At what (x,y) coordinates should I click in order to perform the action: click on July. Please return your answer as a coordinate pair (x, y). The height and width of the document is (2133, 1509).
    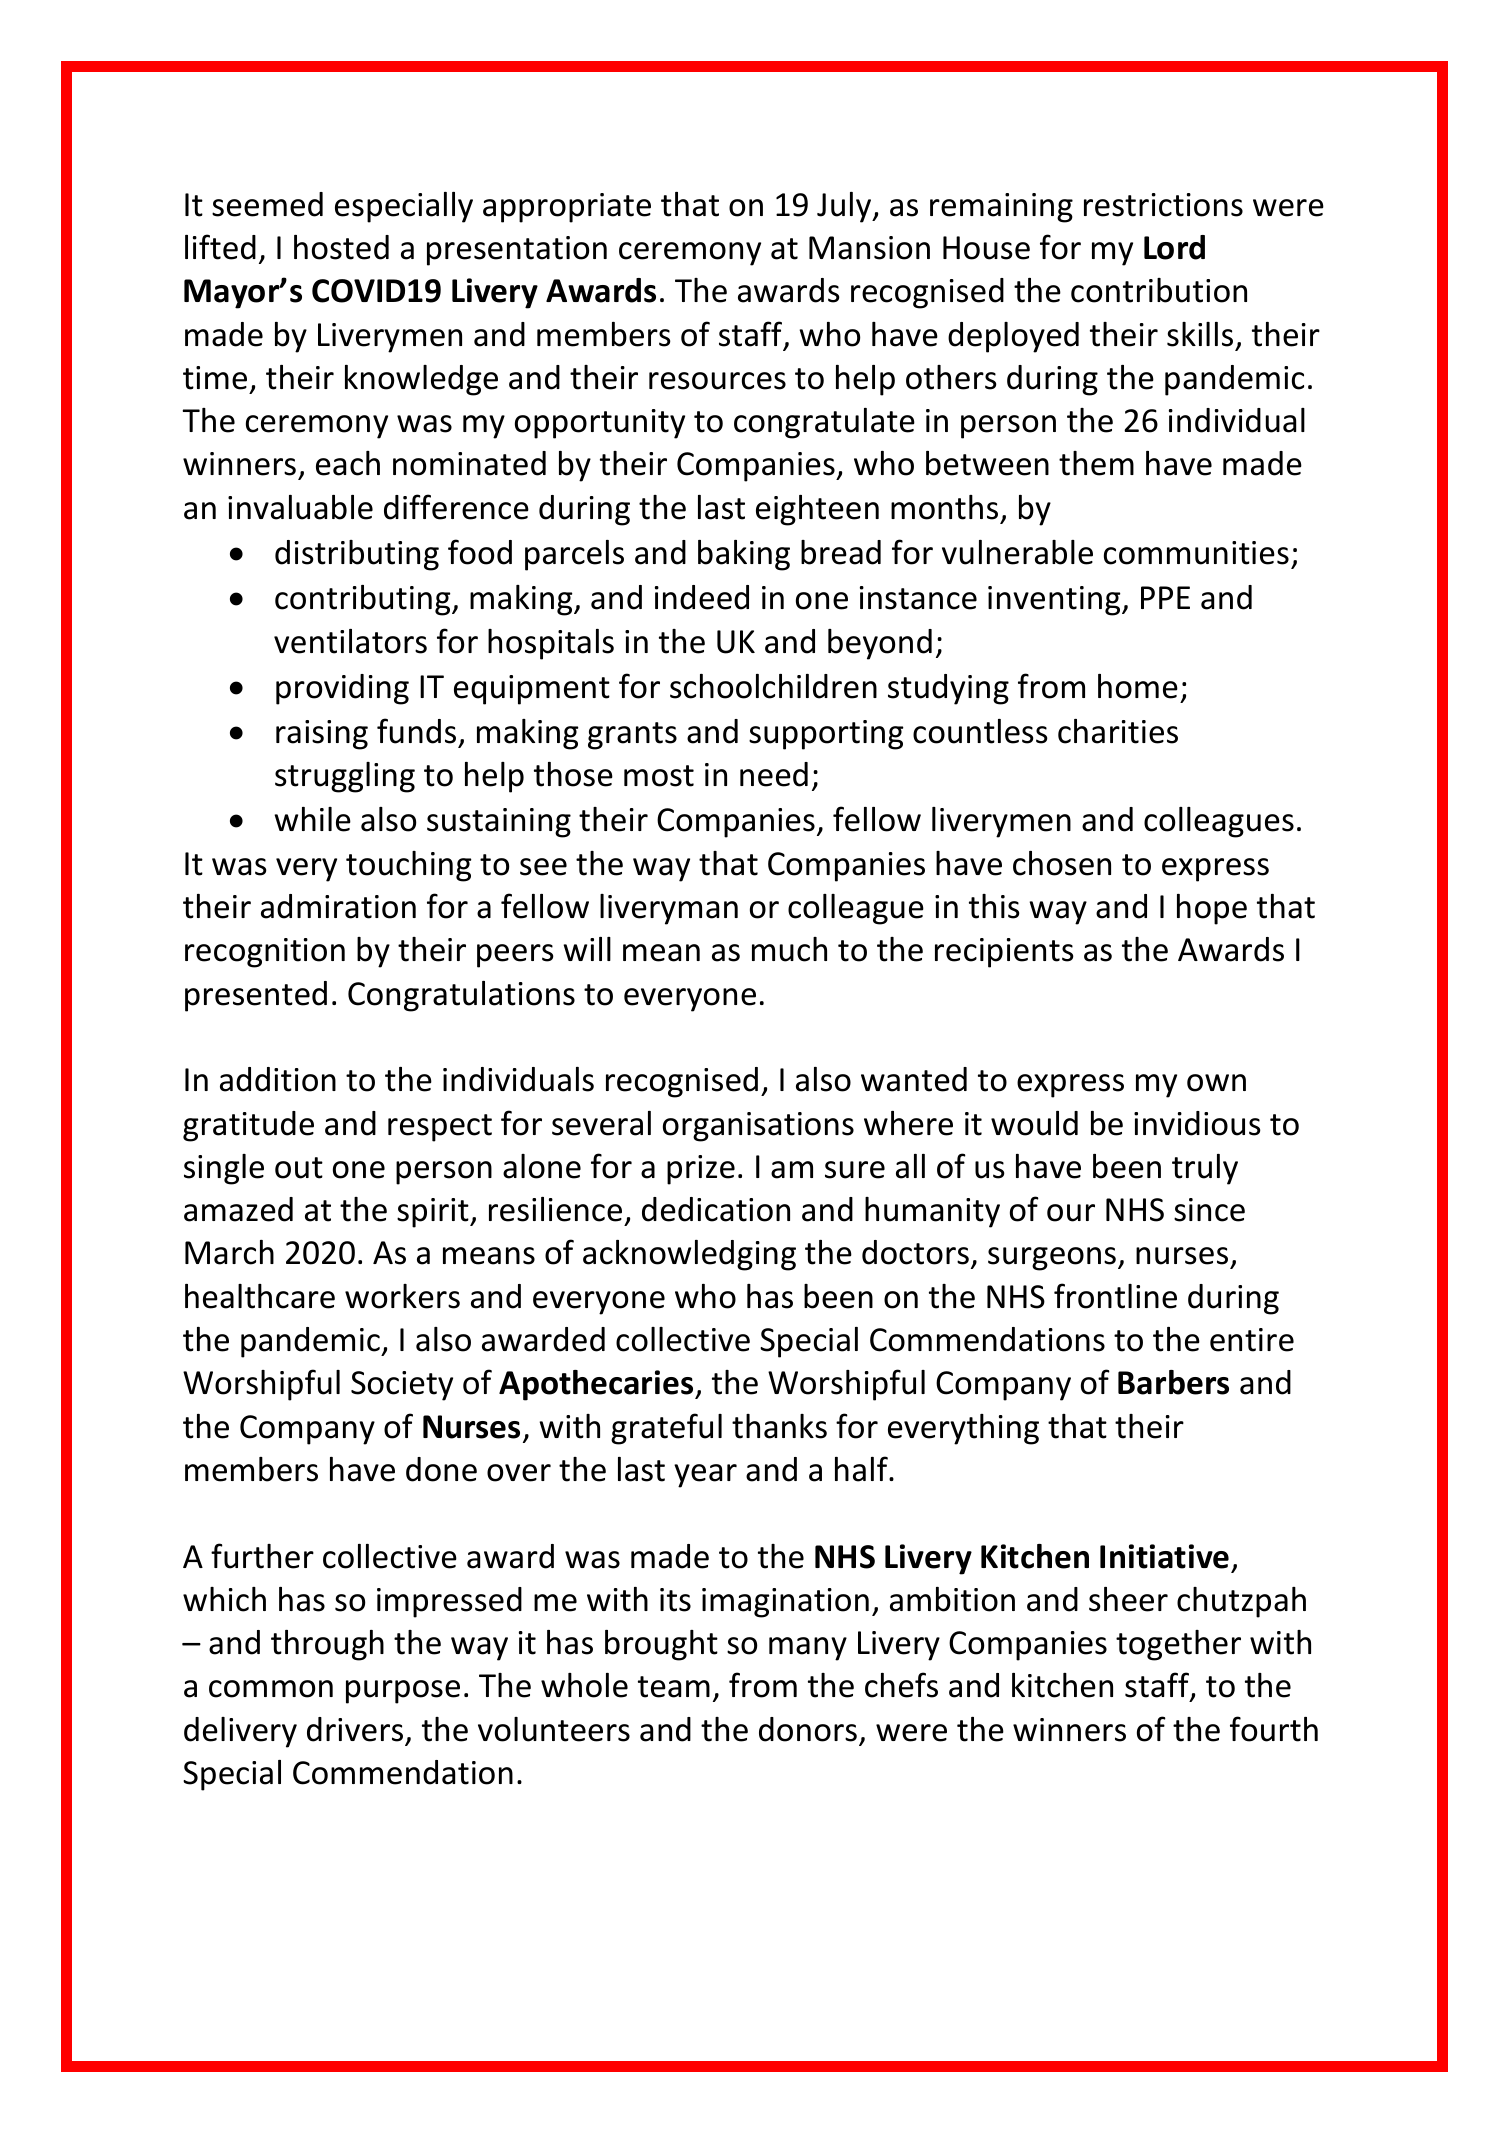
    Looking at the image, I should click on (845, 207).
